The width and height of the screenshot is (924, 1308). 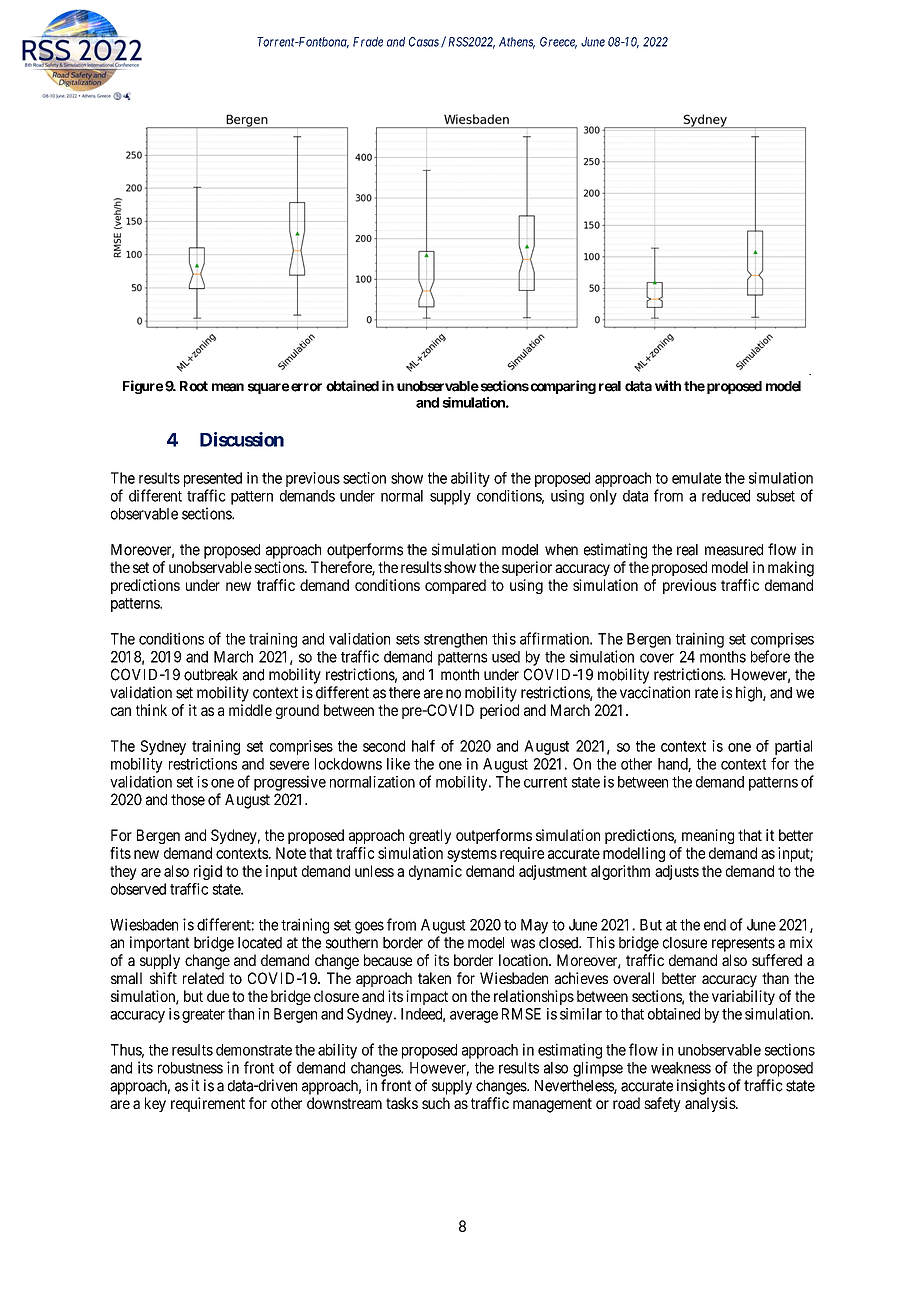 I want to click on strengthen, so click(x=455, y=640).
